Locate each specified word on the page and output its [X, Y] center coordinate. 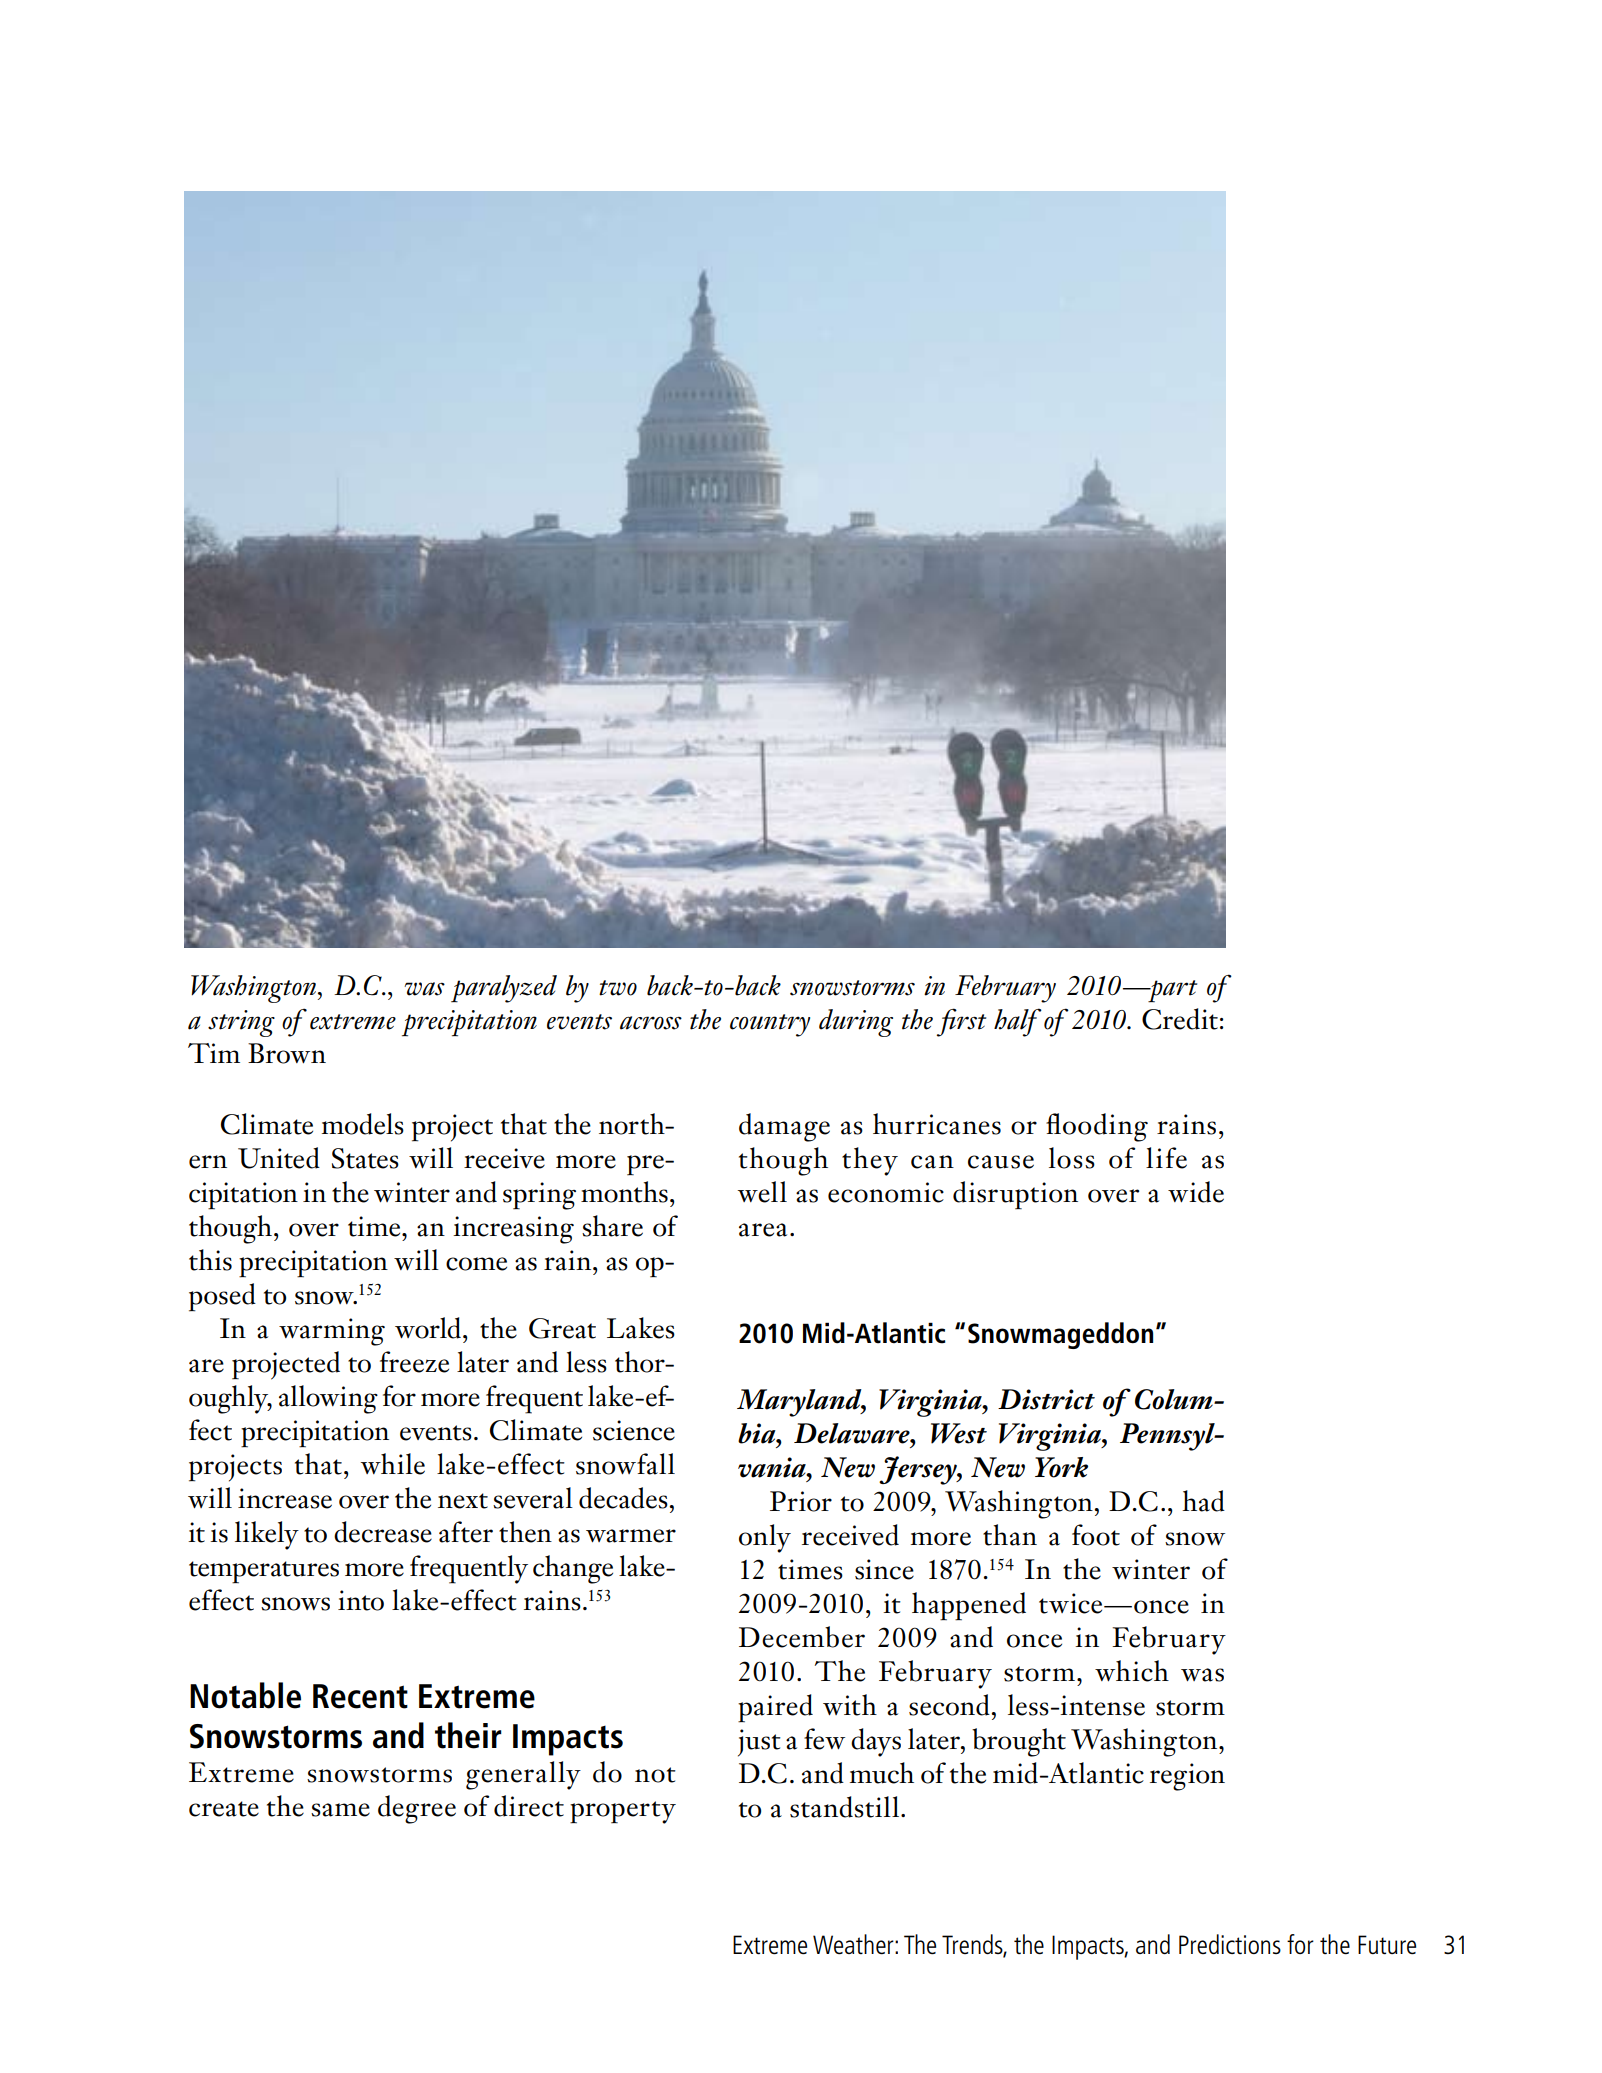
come [476, 1264]
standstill [846, 1807]
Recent [360, 1696]
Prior [801, 1501]
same [340, 1810]
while [393, 1464]
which [1132, 1671]
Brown [287, 1053]
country [770, 1025]
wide [1196, 1192]
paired [775, 1708]
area [763, 1230]
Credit [1180, 1019]
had [1203, 1501]
